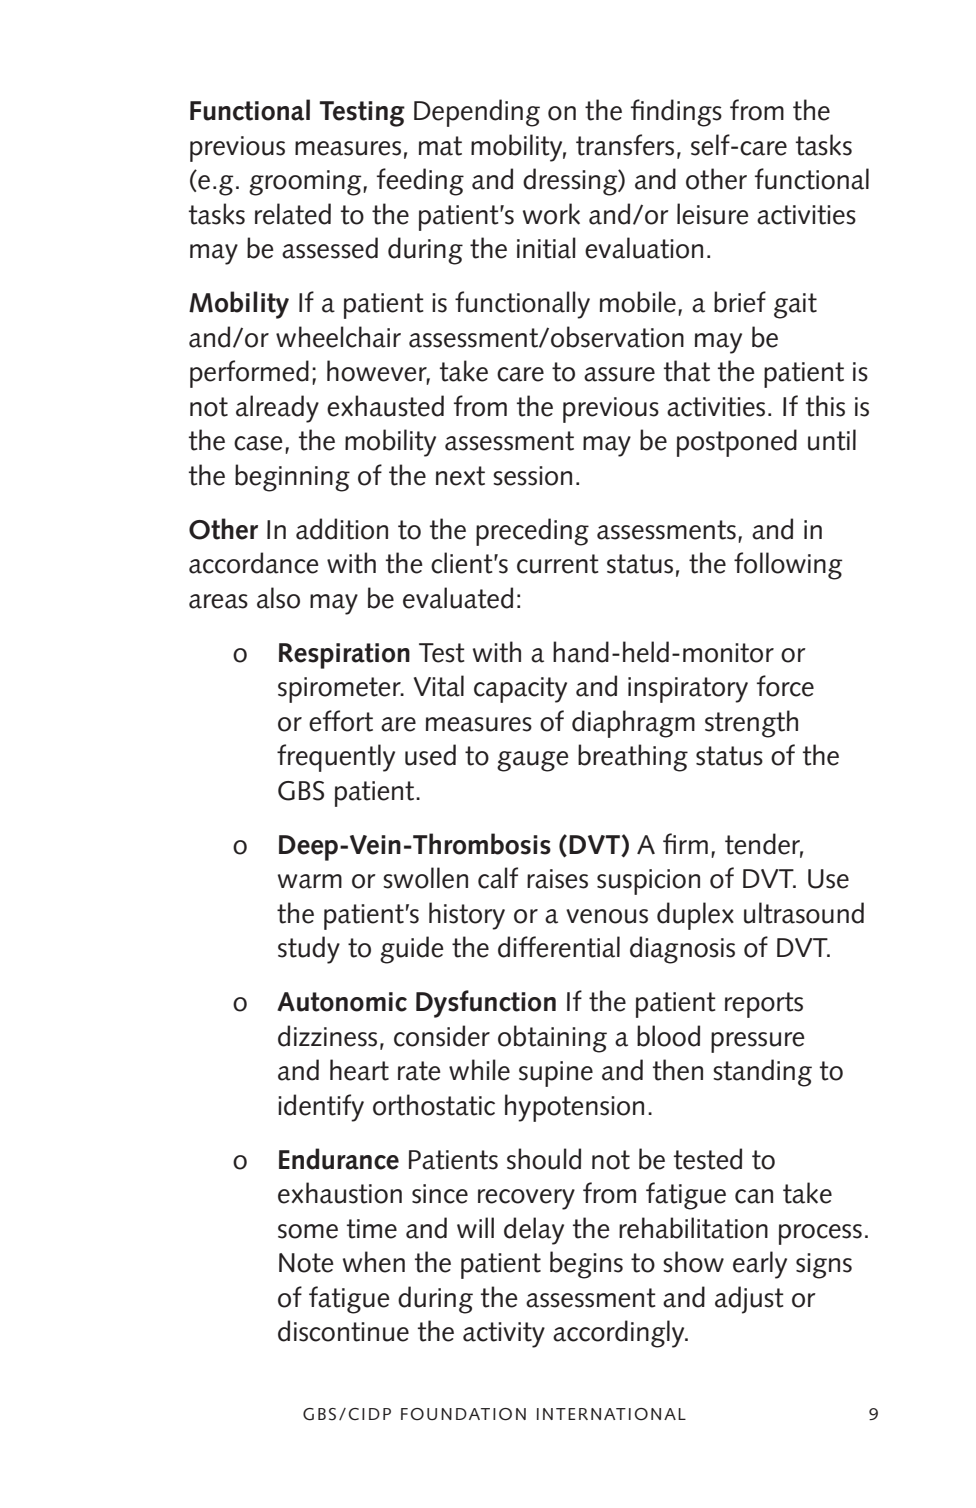 This page has height=1508, width=976. What do you see at coordinates (532, 532) in the page?
I see `preceding` at bounding box center [532, 532].
